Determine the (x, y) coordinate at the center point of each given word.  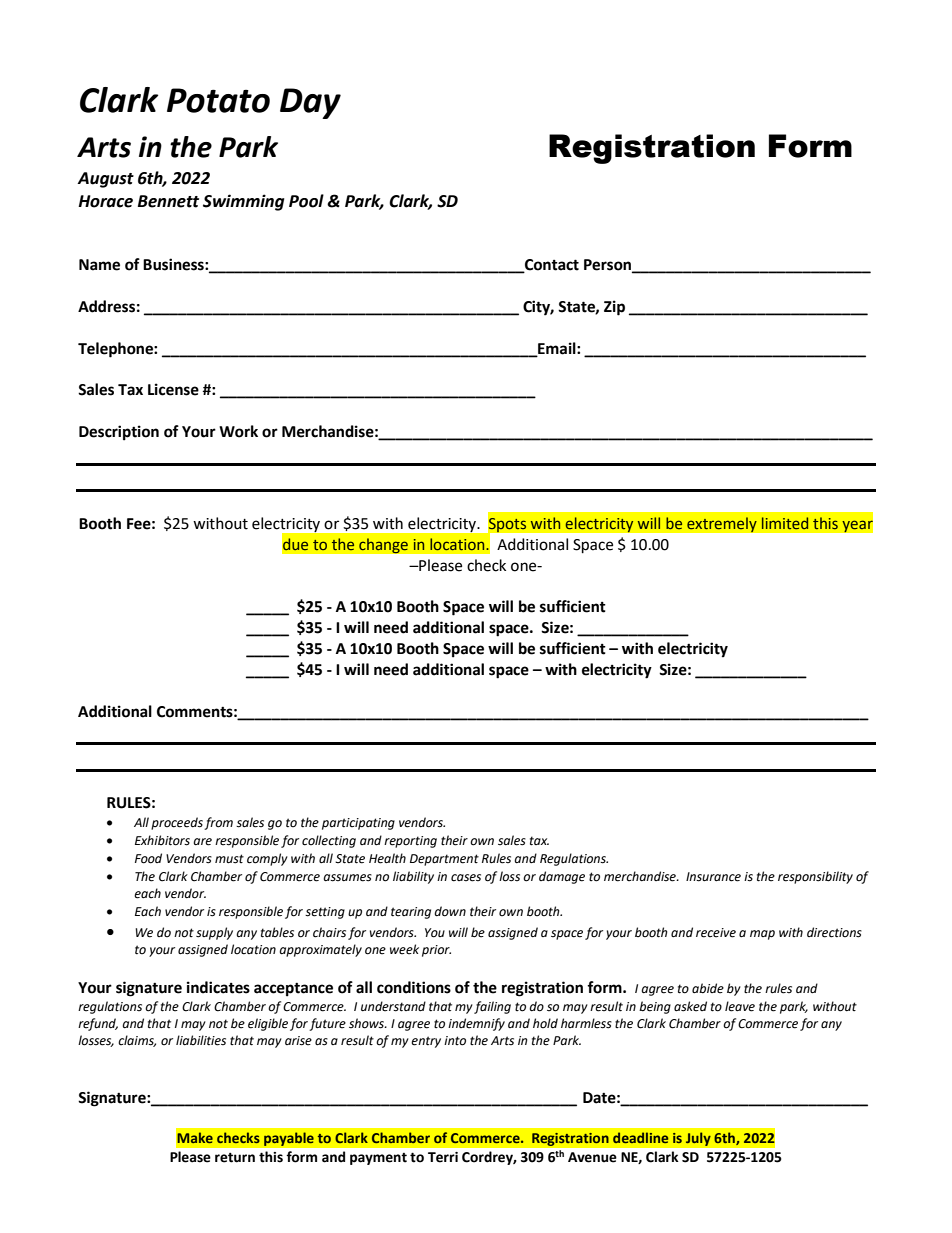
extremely (722, 525)
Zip (614, 308)
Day (310, 103)
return (235, 1158)
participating (358, 824)
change (383, 546)
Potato (218, 100)
